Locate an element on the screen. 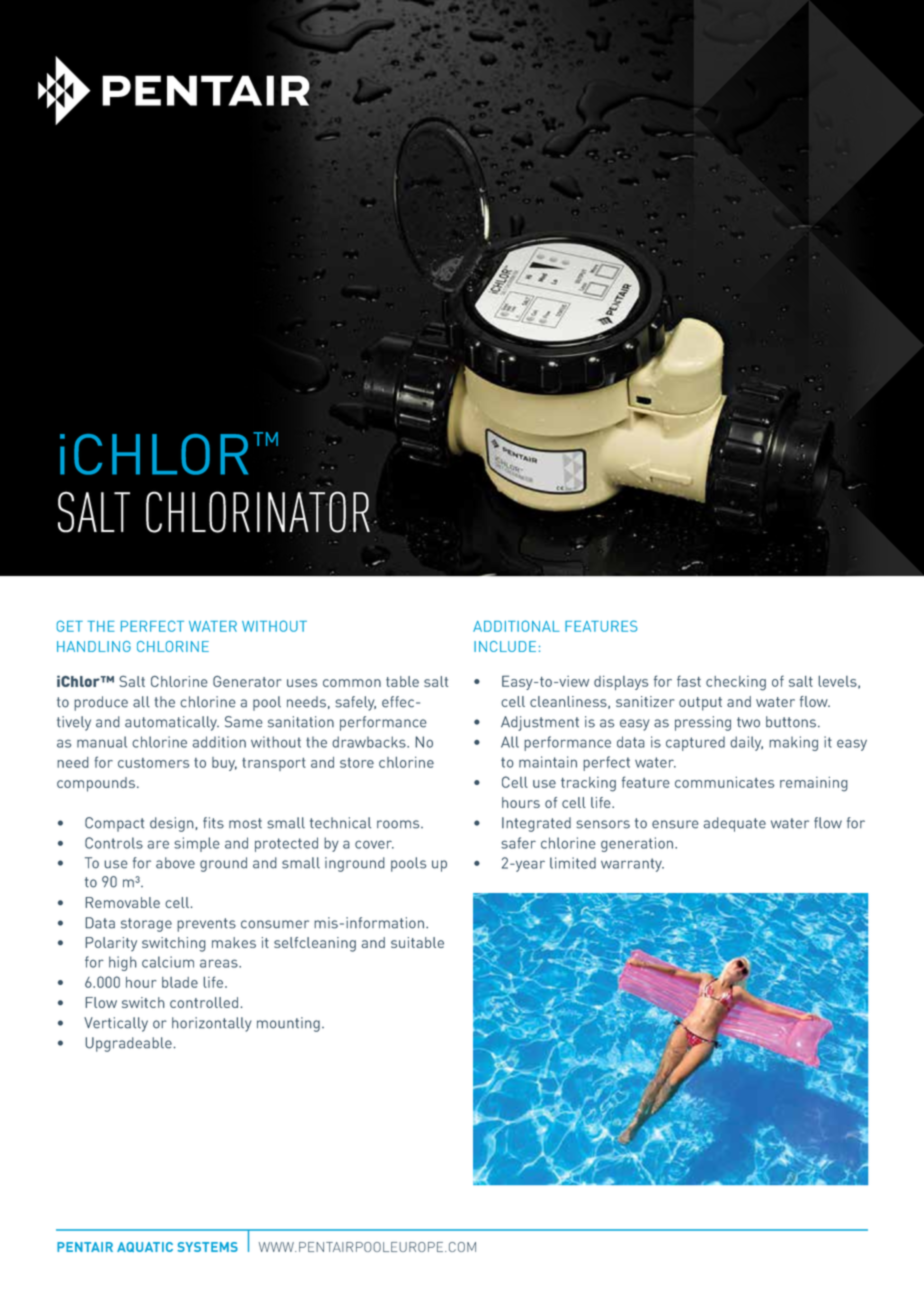  automatically is located at coordinates (172, 723).
